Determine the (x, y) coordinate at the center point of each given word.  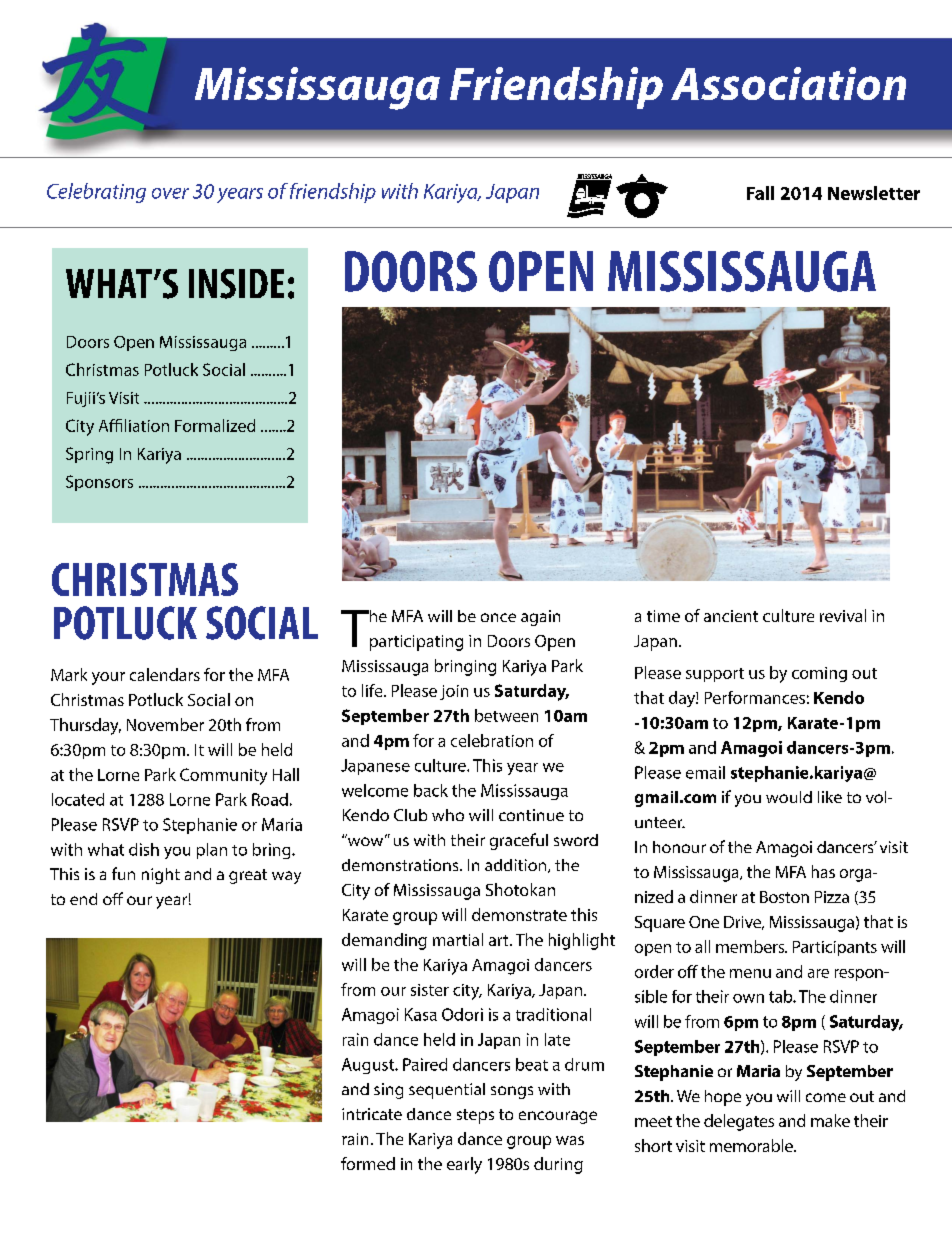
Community (223, 776)
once (498, 617)
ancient (731, 616)
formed (368, 1163)
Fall (760, 193)
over (170, 193)
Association (788, 83)
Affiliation (134, 425)
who (448, 815)
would (789, 797)
